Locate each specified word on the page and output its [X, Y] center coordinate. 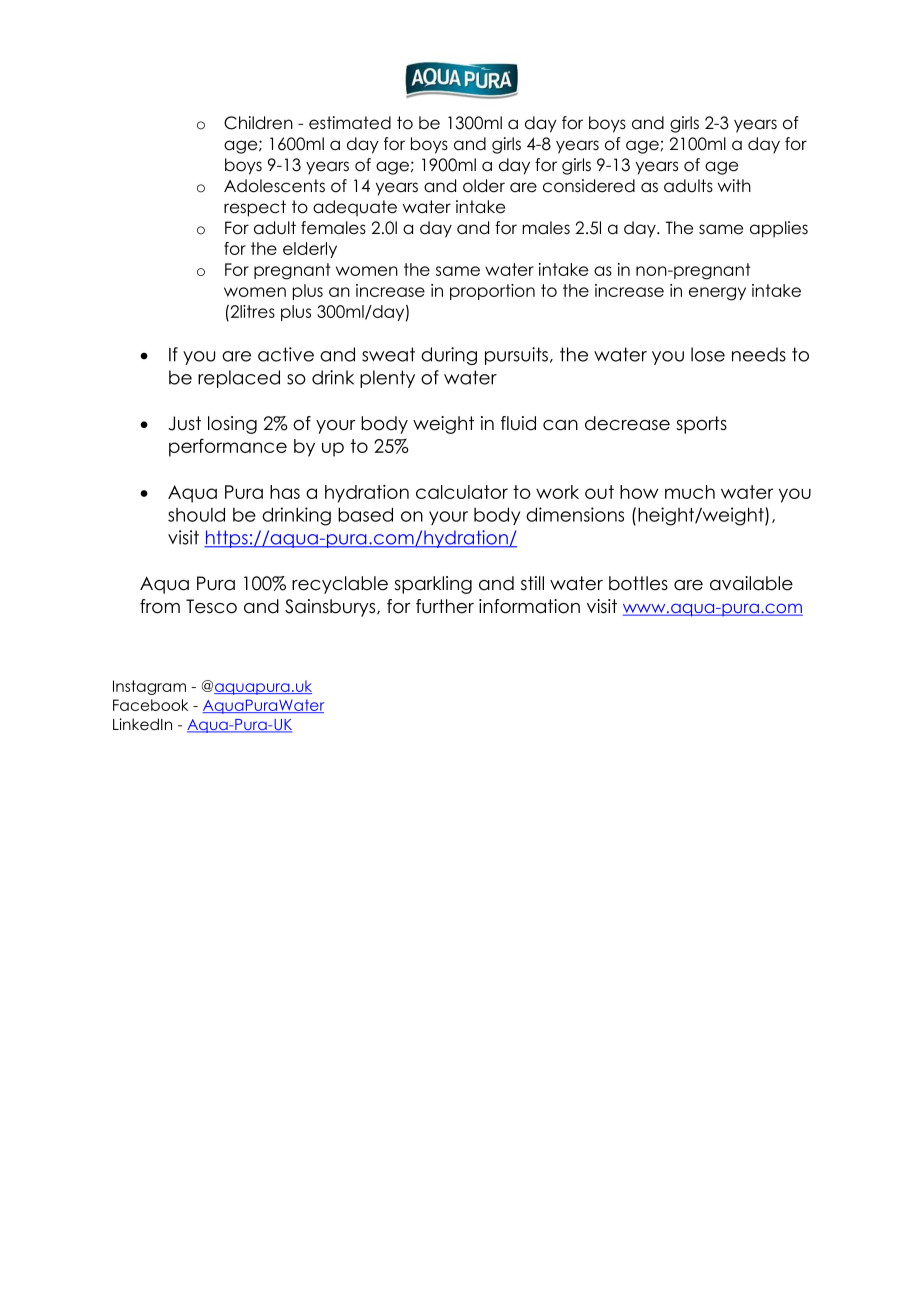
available [751, 583]
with [734, 185]
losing [232, 425]
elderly [310, 250]
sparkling [433, 585]
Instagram [149, 687]
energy [717, 294]
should [196, 514]
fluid [518, 423]
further [445, 606]
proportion [492, 292]
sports [701, 425]
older [484, 186]
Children [258, 123]
